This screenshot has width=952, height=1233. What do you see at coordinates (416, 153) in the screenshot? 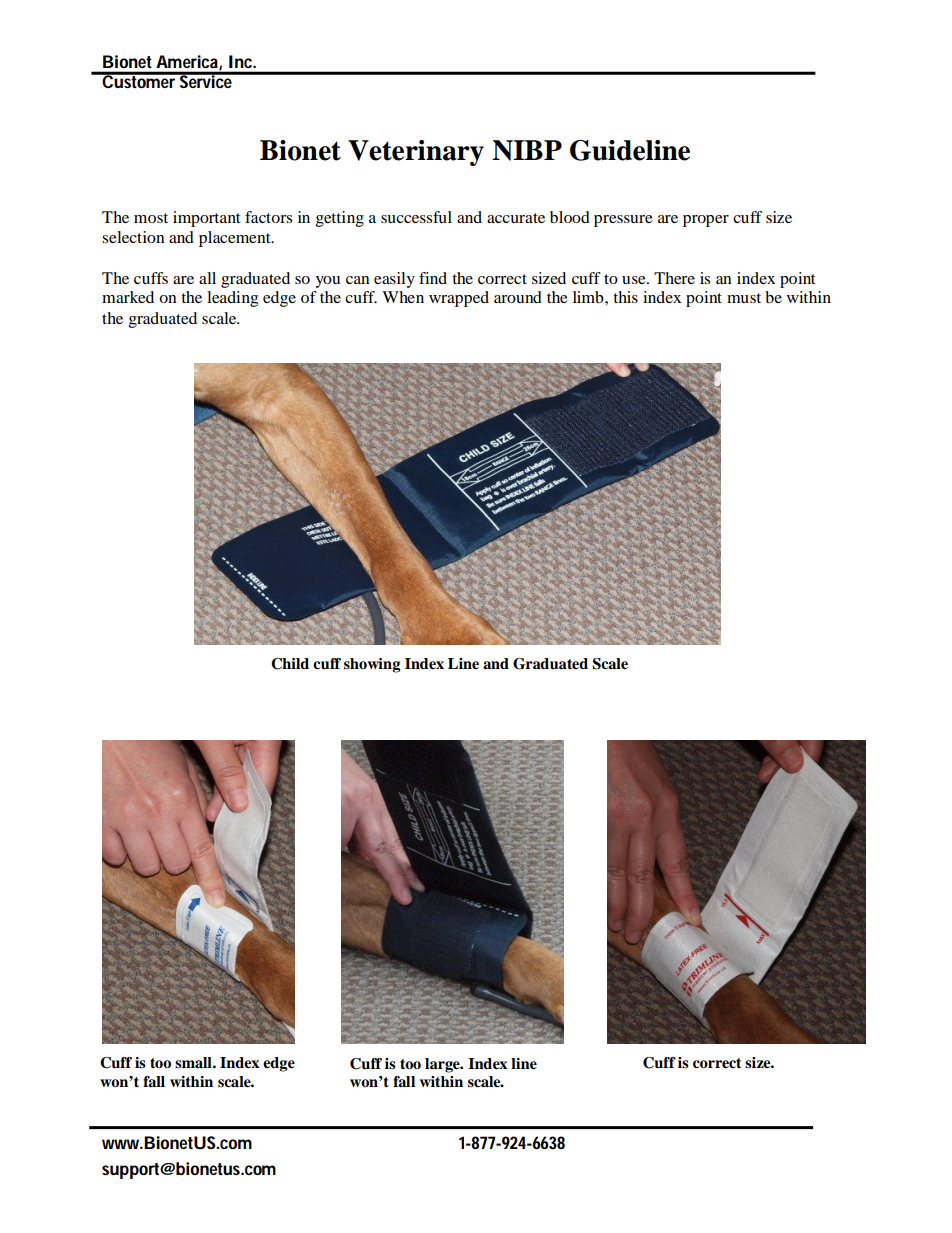
I see `Veterinary` at bounding box center [416, 153].
